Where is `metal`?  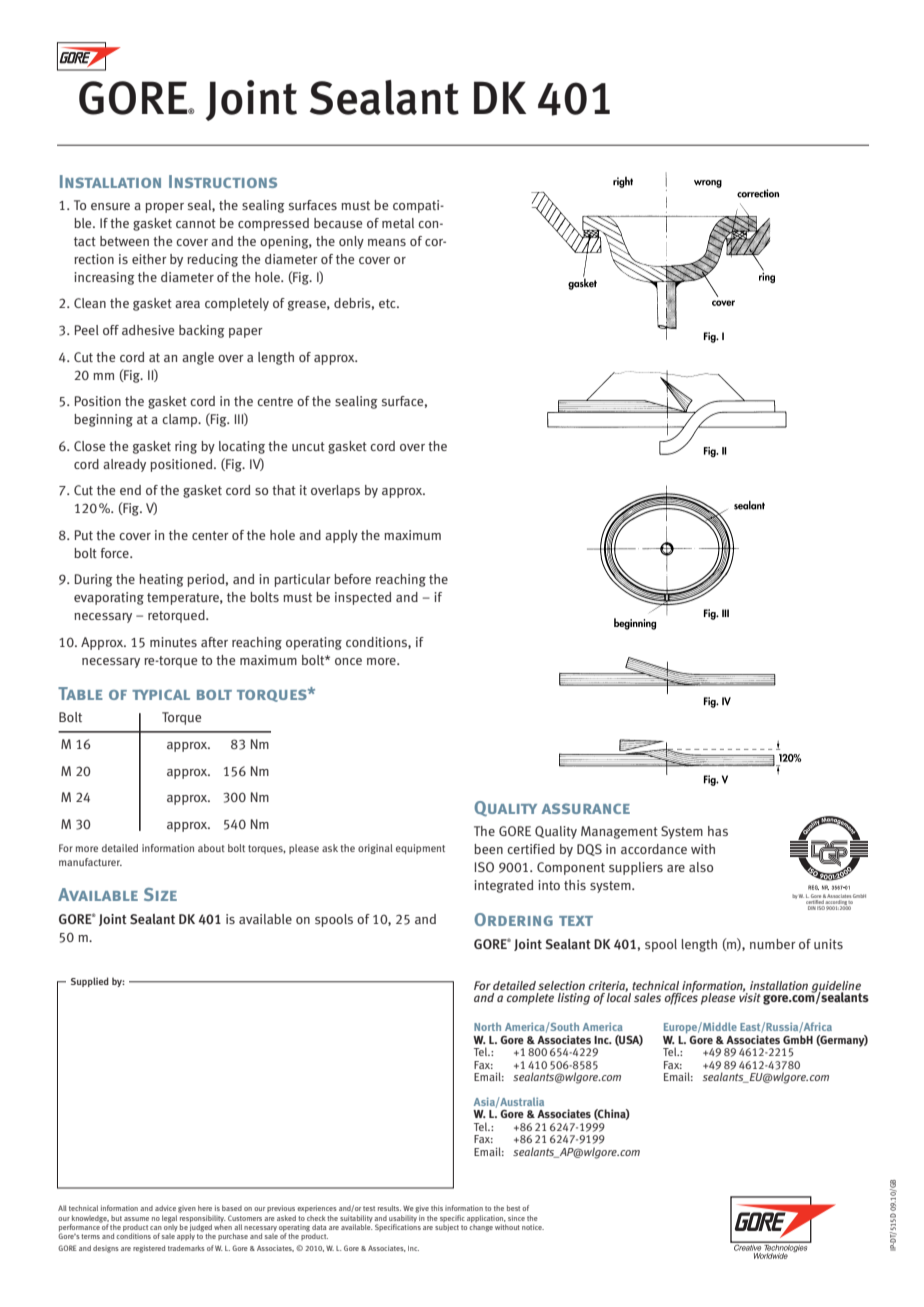 metal is located at coordinates (398, 223).
